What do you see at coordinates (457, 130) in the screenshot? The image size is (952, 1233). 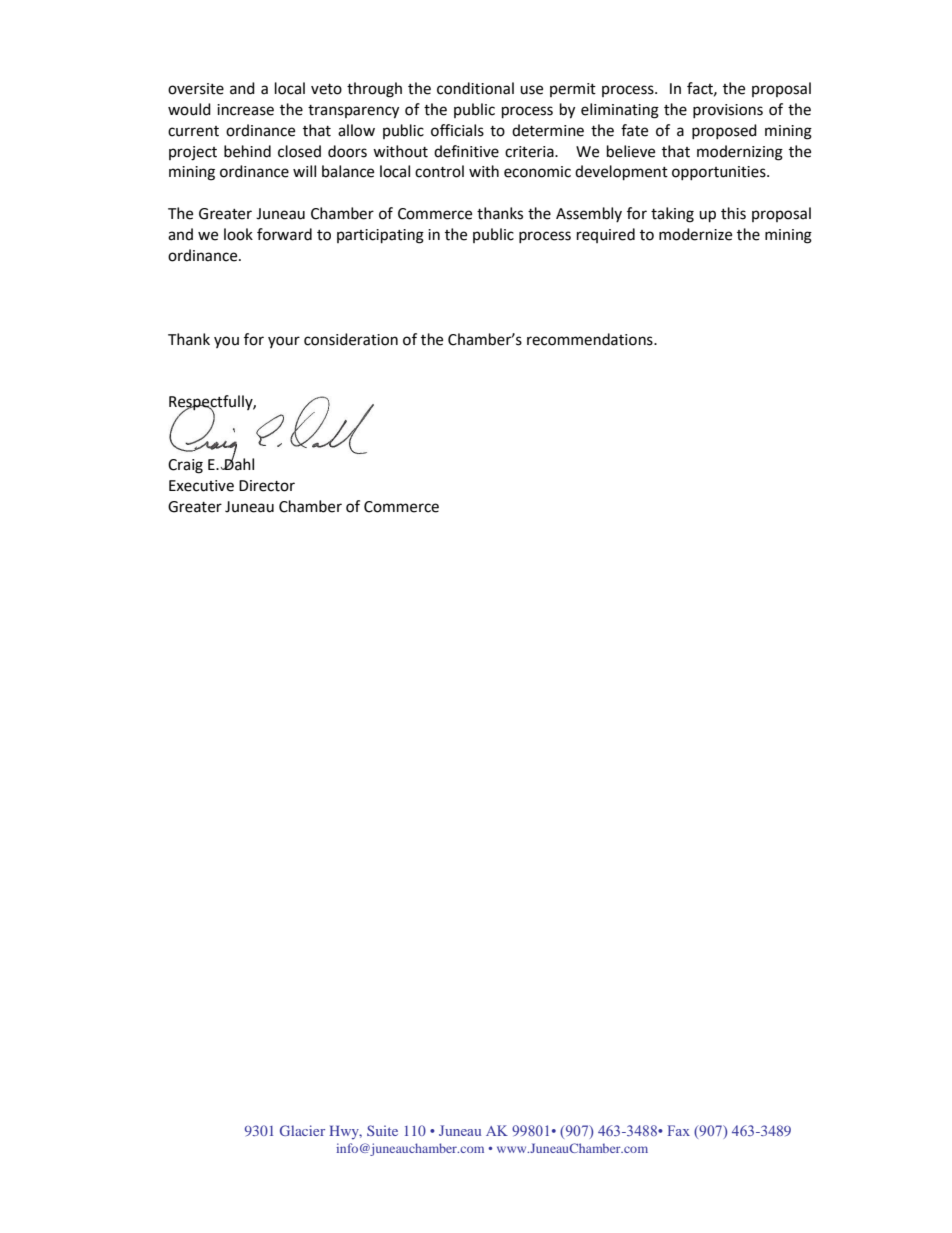 I see `officials` at bounding box center [457, 130].
